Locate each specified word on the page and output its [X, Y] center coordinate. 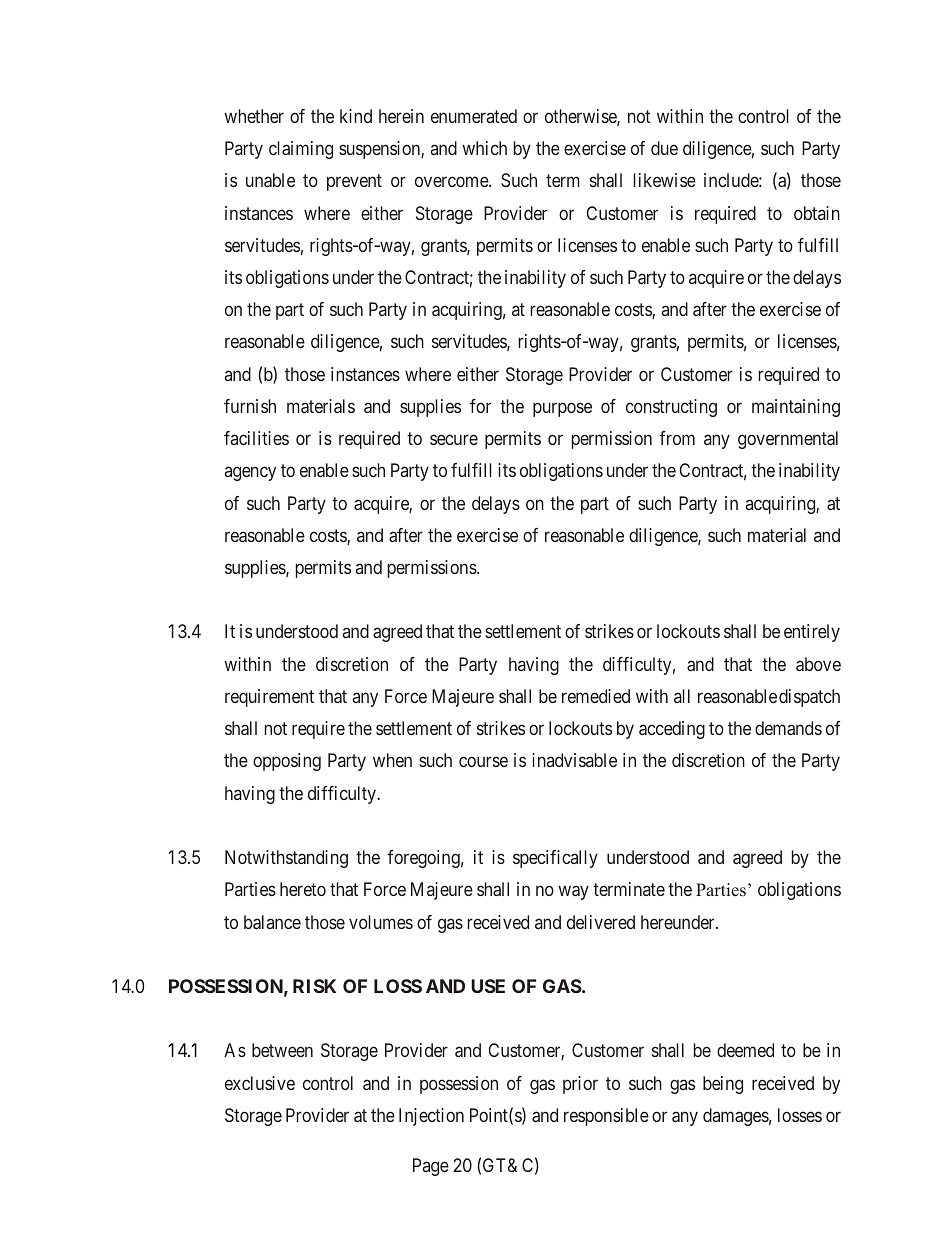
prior [580, 1085]
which [484, 148]
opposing [287, 762]
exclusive [260, 1083]
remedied [596, 696]
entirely [812, 633]
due [664, 148]
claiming [301, 150]
